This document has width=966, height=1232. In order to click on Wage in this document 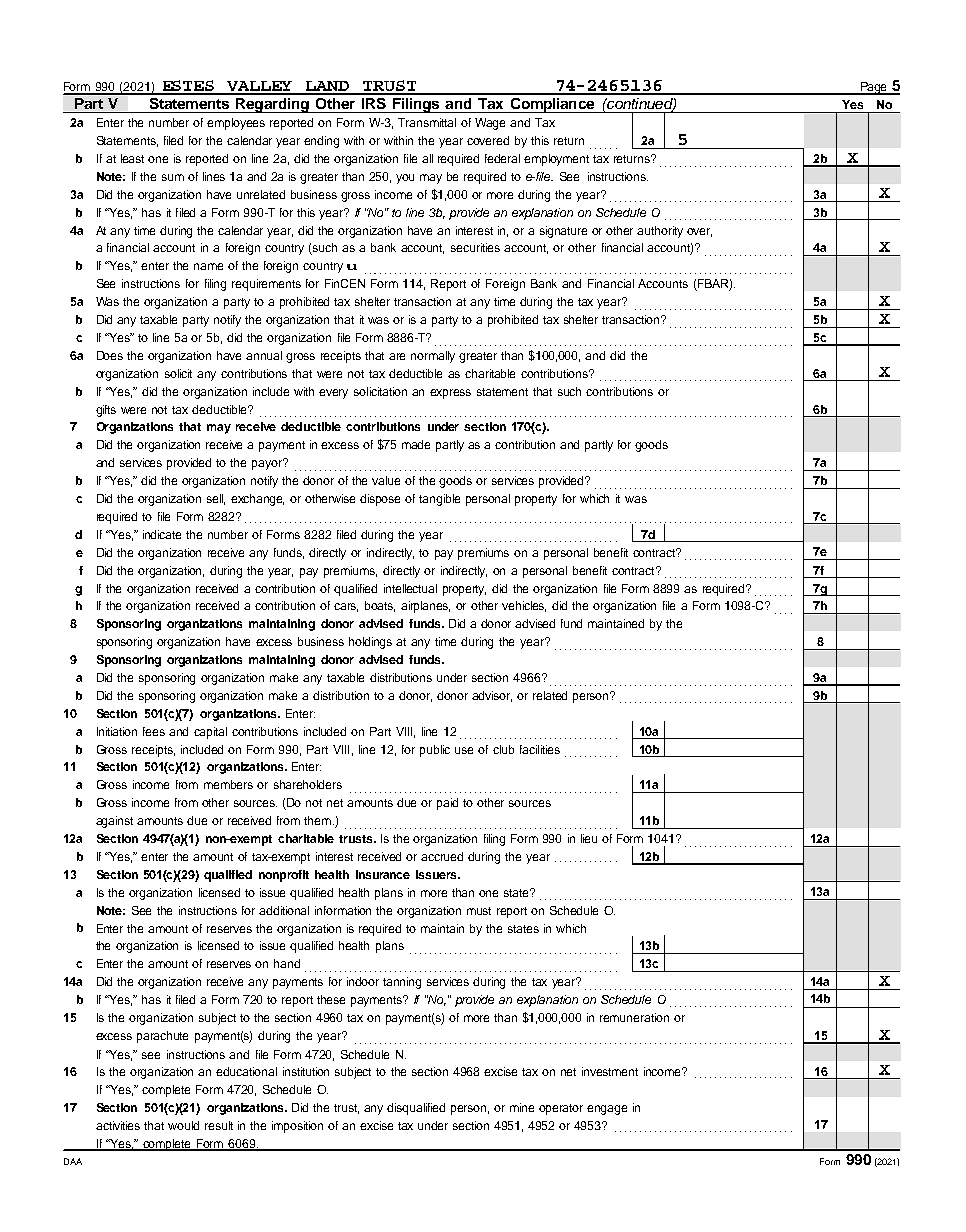, I will do `click(490, 124)`.
